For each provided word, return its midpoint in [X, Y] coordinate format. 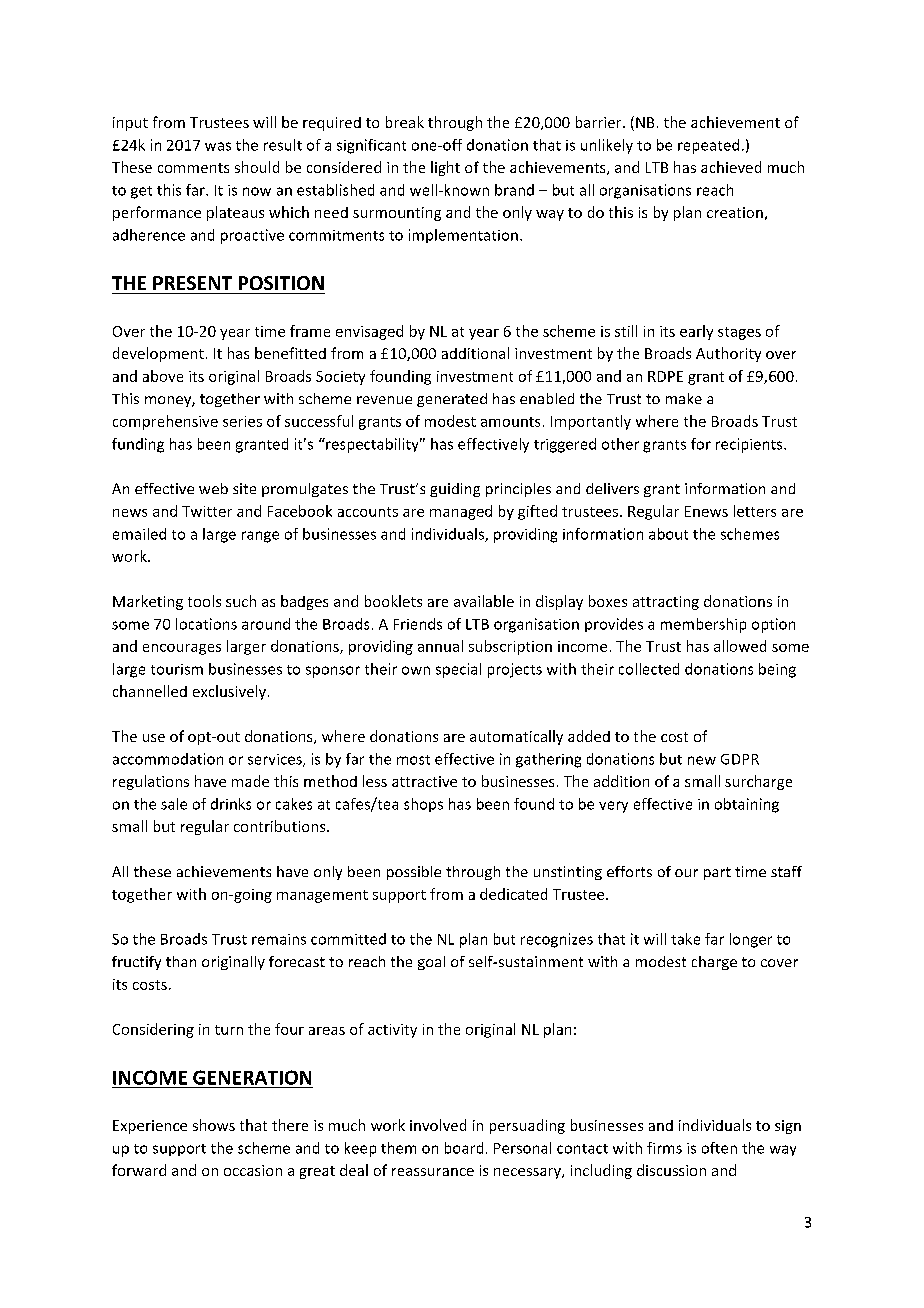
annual [440, 646]
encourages [182, 649]
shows [214, 1125]
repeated [708, 146]
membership [703, 625]
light [445, 168]
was [218, 146]
